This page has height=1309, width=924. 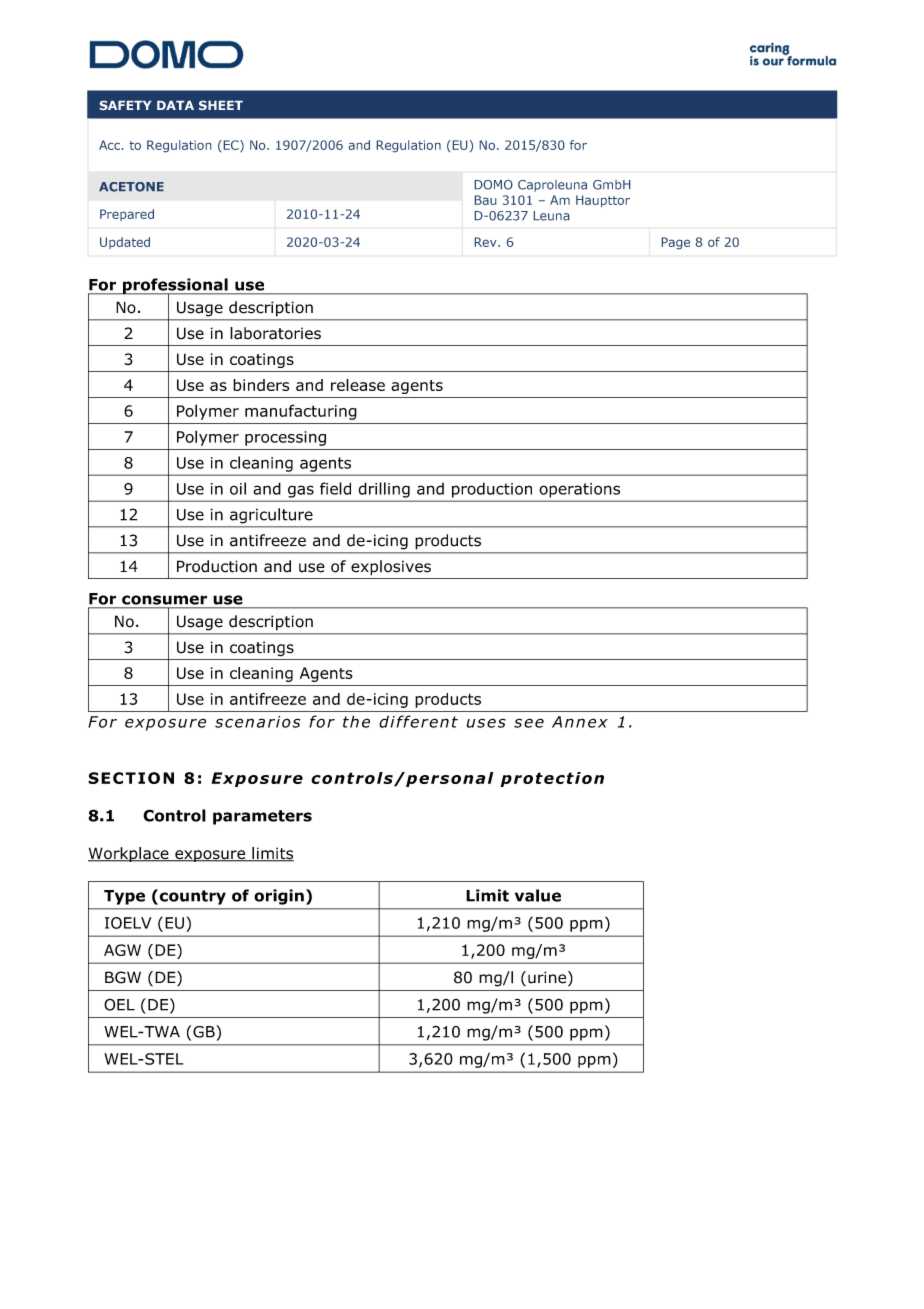 What do you see at coordinates (238, 488) in the page?
I see `oil` at bounding box center [238, 488].
